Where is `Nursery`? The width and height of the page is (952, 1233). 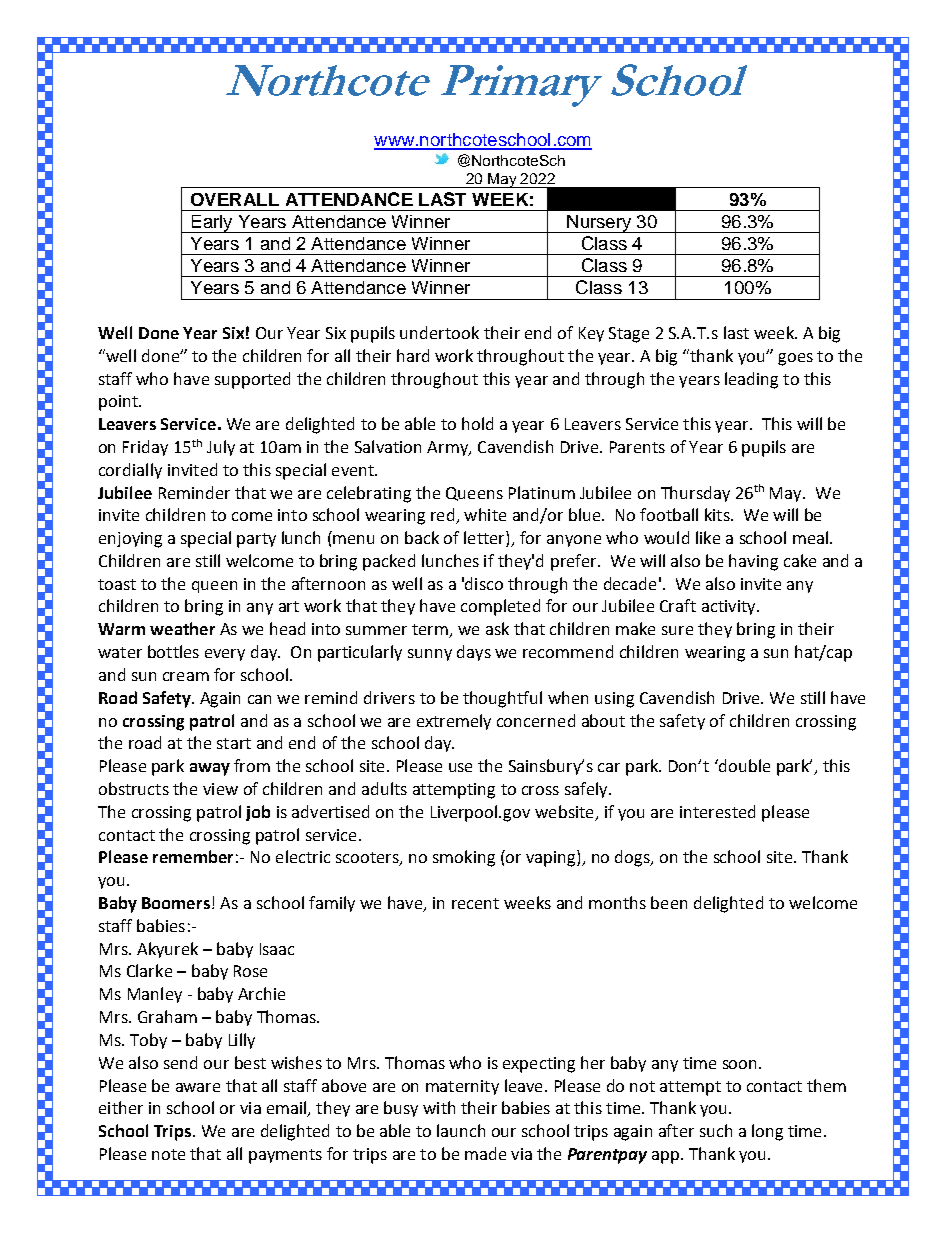
Nursery is located at coordinates (599, 224).
